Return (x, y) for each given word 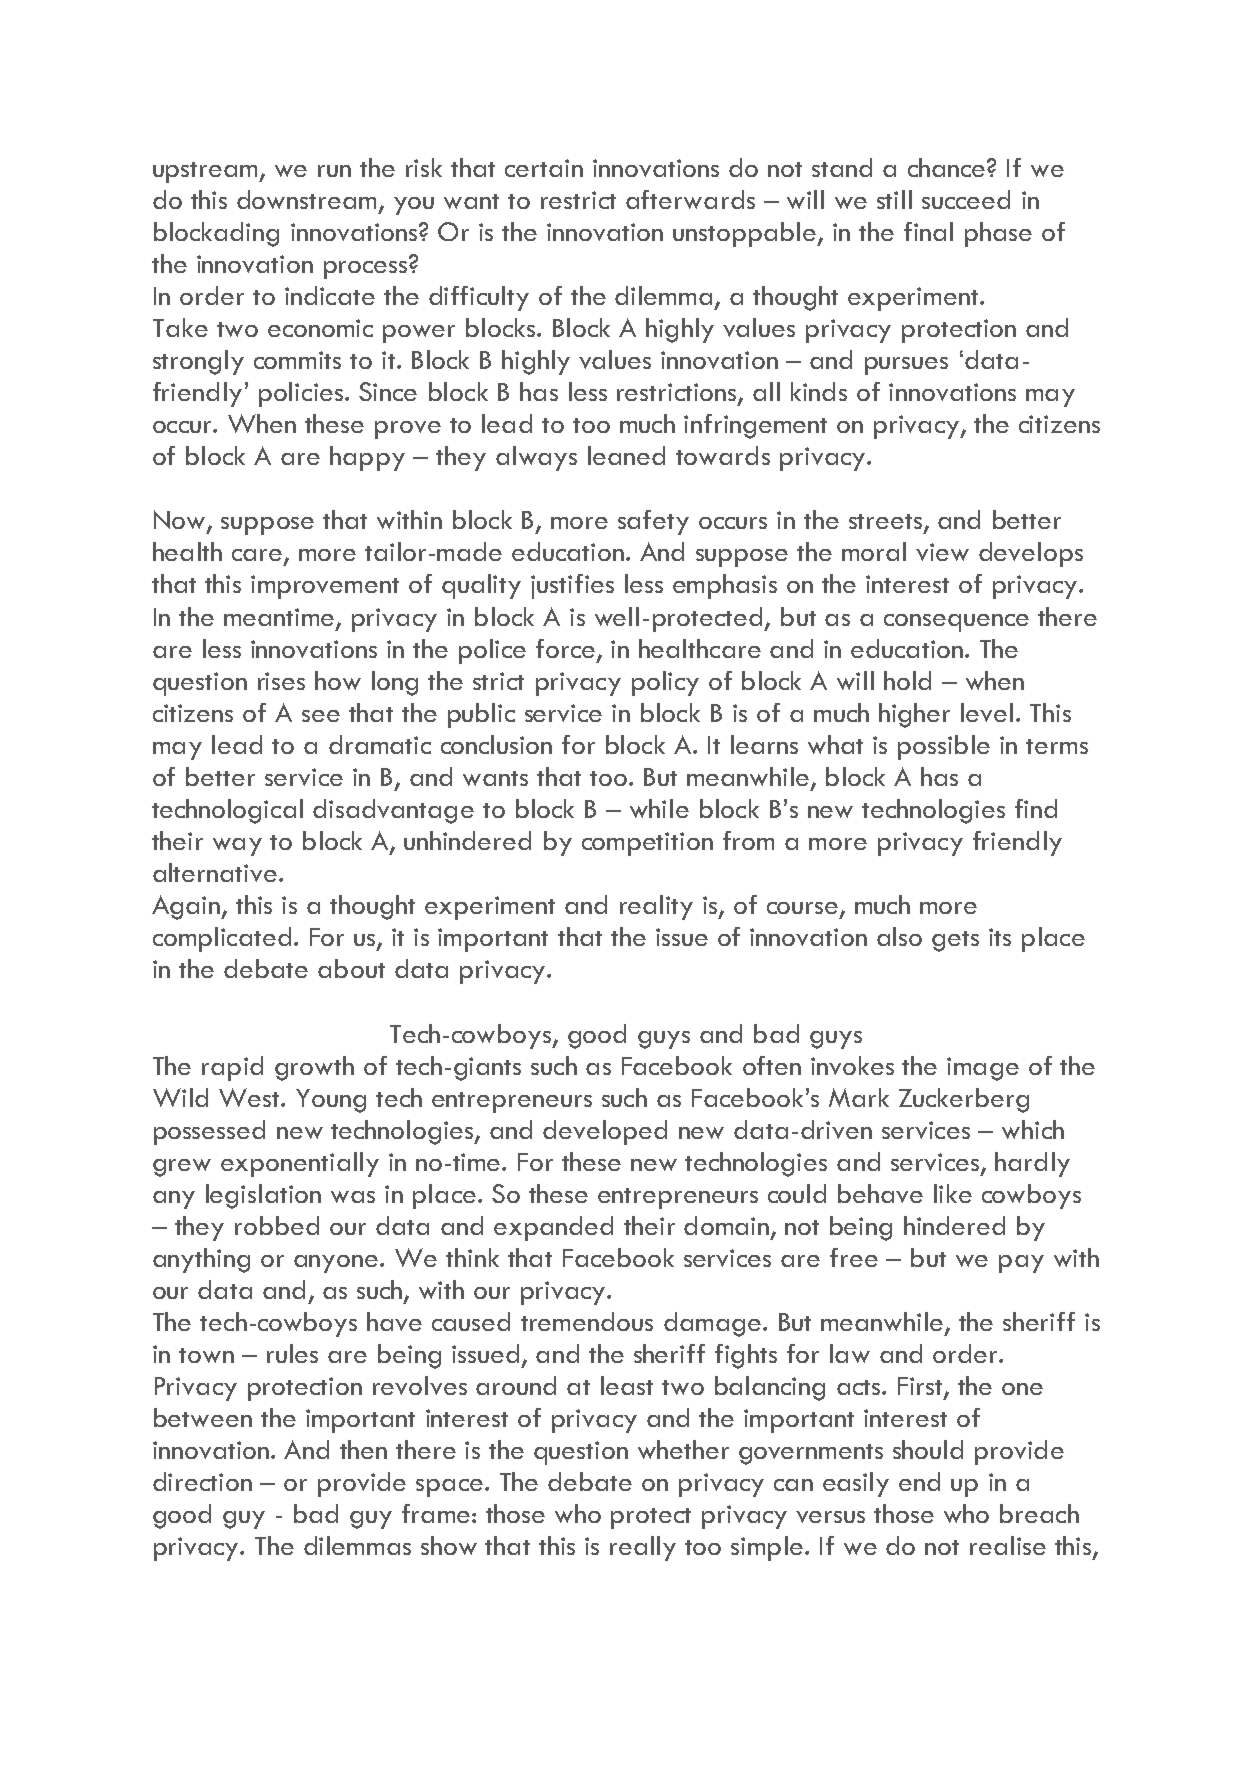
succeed (966, 199)
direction (202, 1481)
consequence (956, 623)
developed (605, 1132)
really (643, 1548)
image (983, 1069)
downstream (306, 199)
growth (314, 1068)
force (565, 648)
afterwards (690, 199)
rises (281, 681)
